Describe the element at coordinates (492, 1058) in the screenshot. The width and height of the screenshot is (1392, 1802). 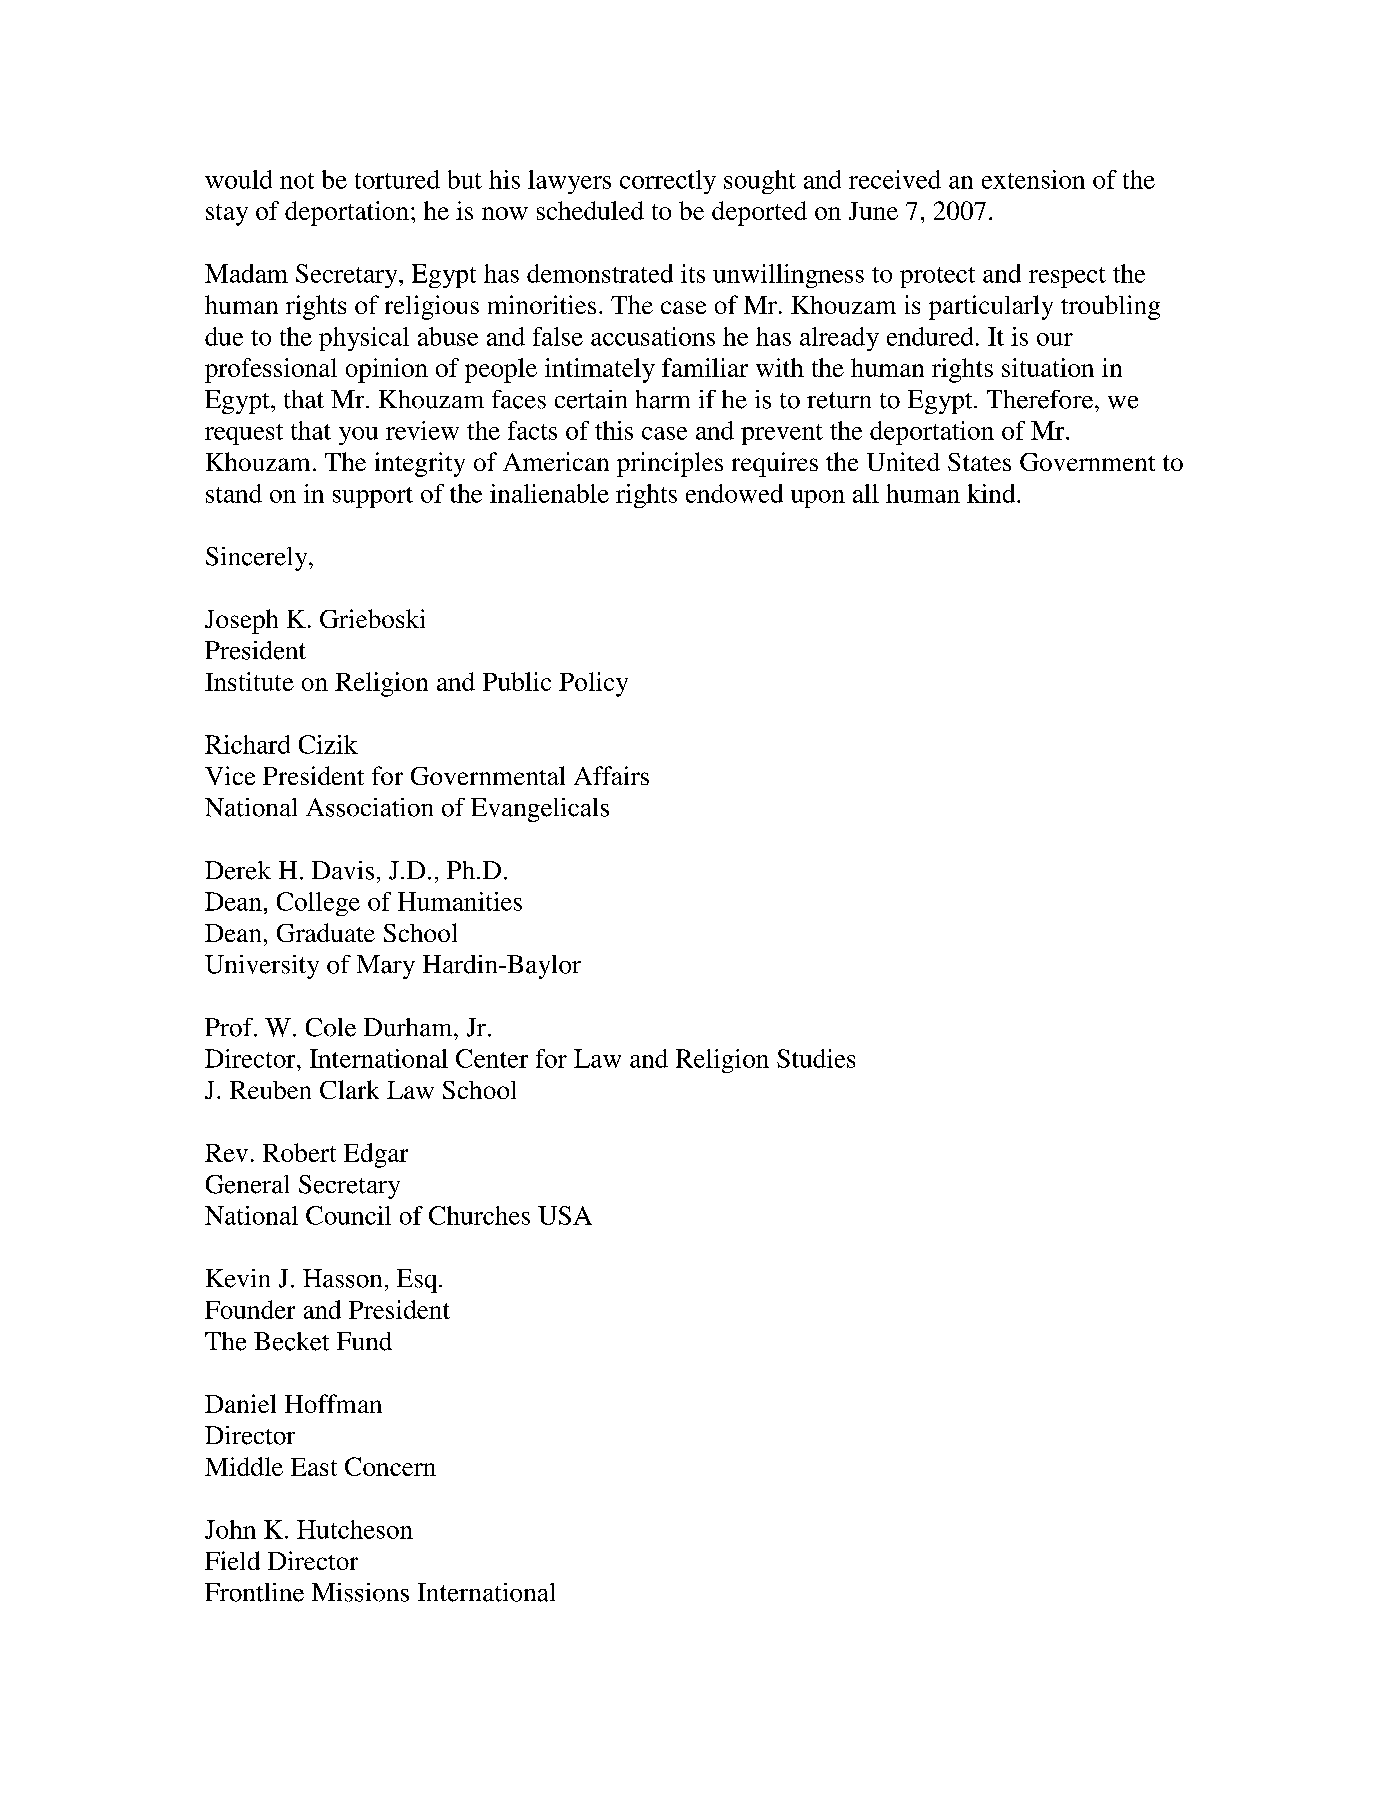
I see `Center` at that location.
